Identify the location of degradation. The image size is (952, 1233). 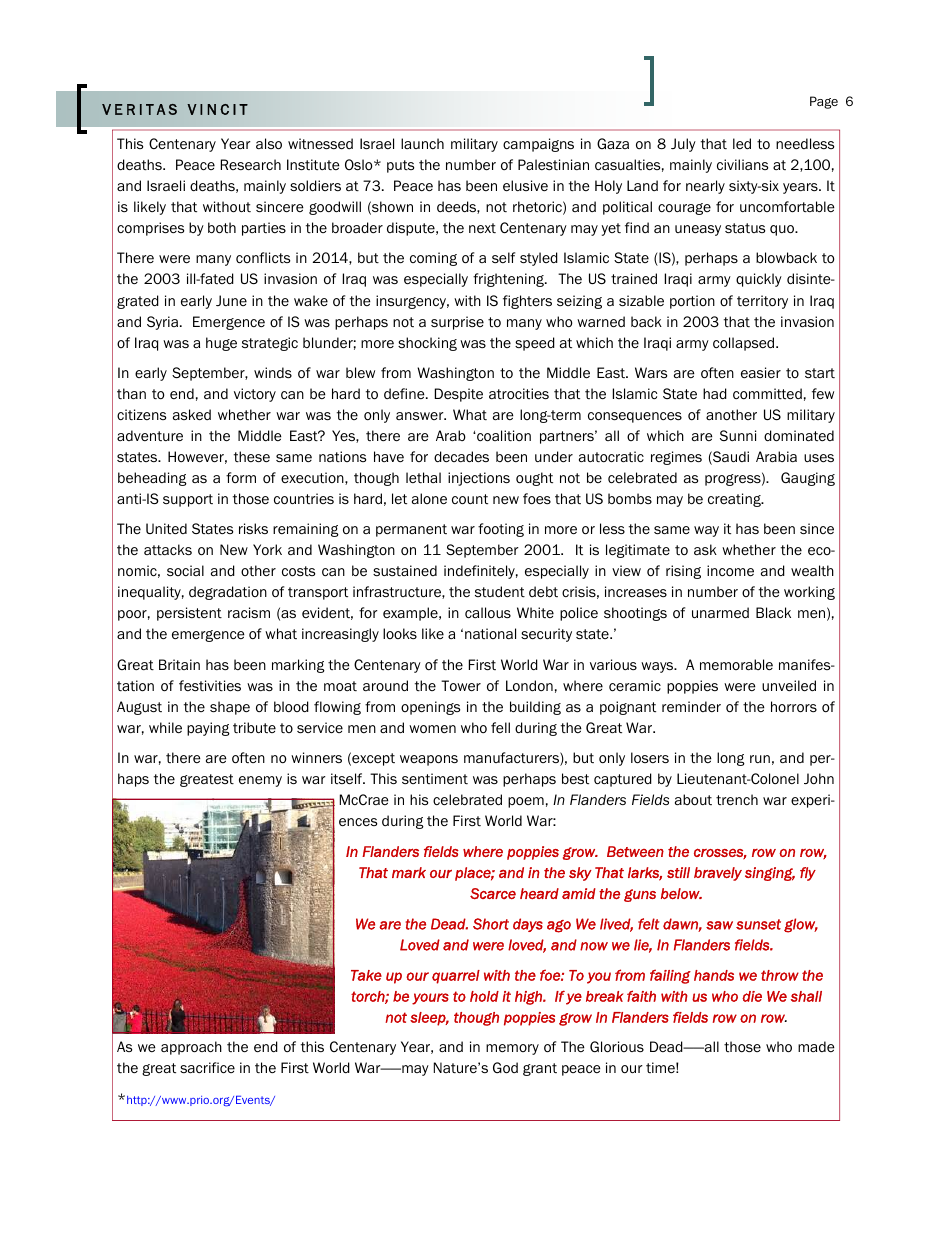
(228, 593).
